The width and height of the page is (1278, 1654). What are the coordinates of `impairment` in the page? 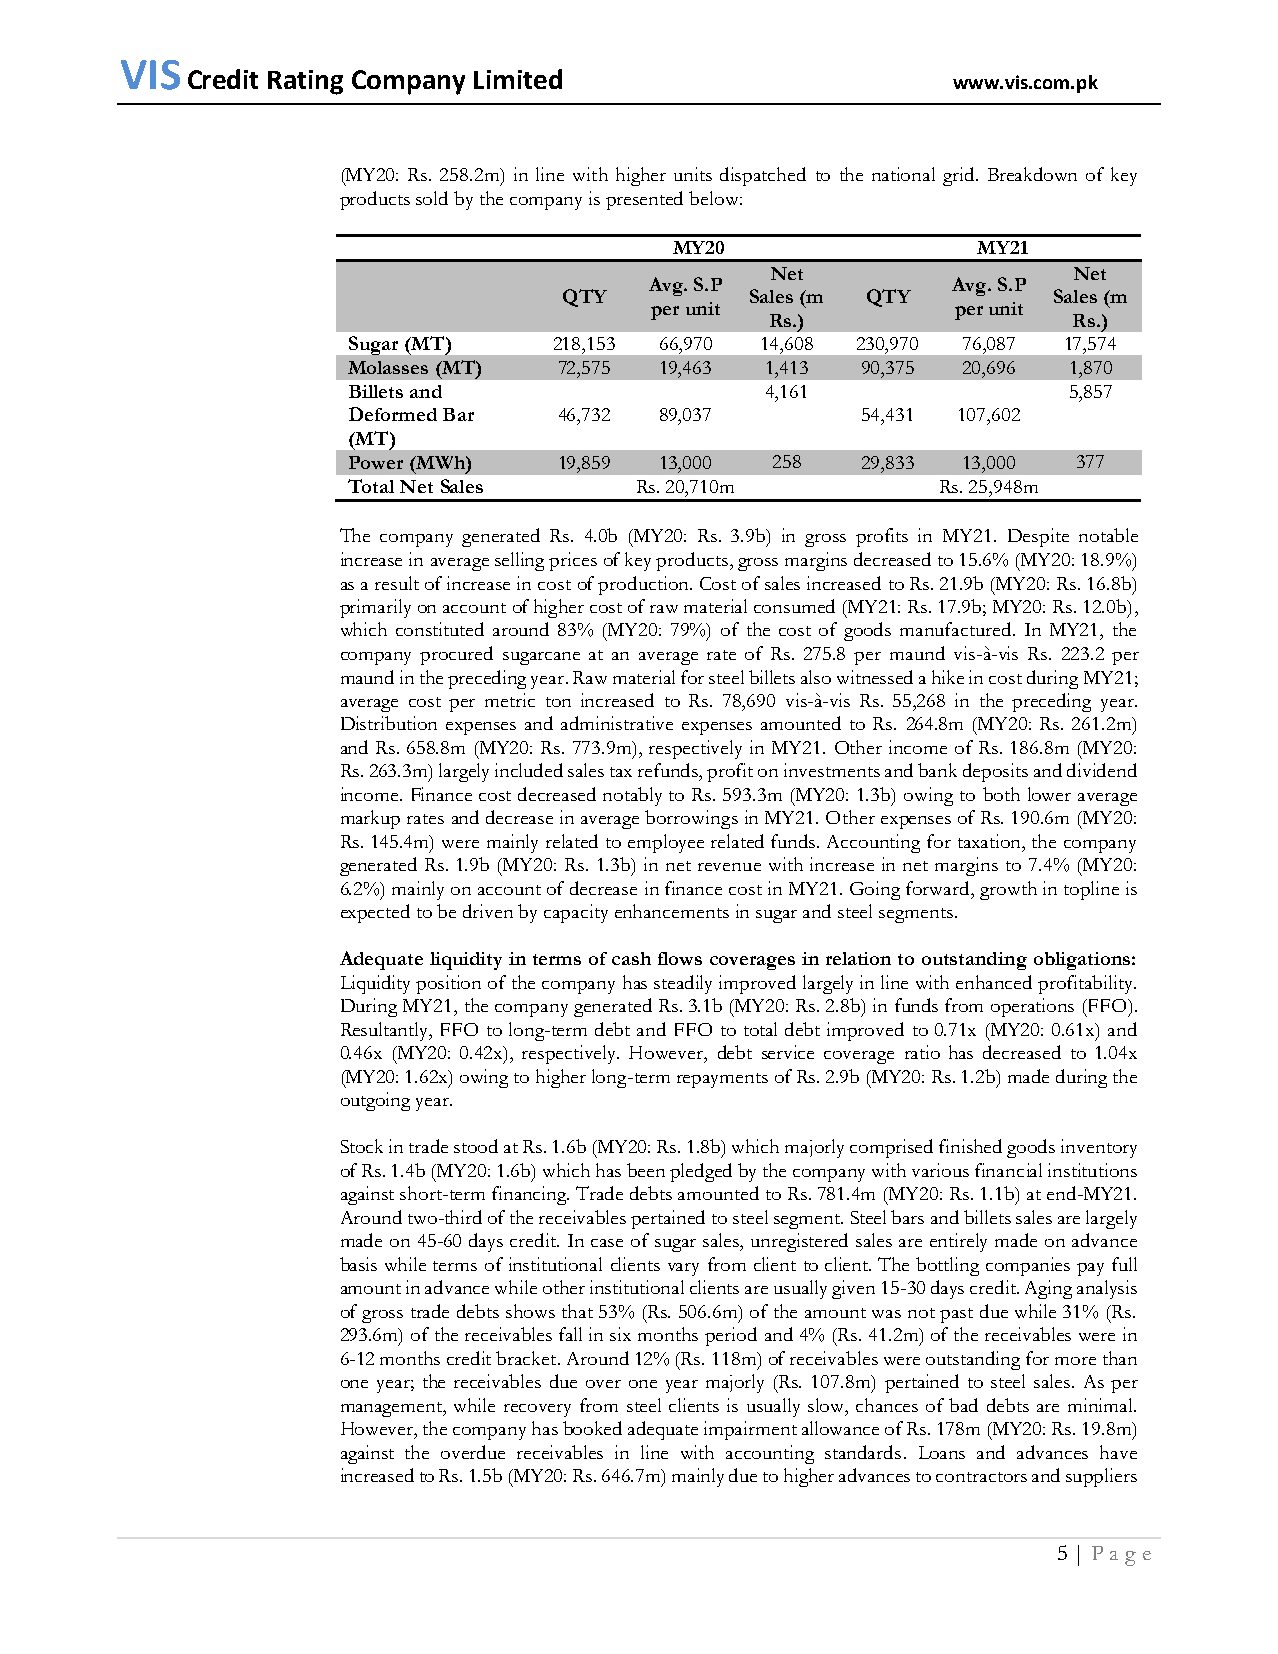 It's located at (750, 1430).
